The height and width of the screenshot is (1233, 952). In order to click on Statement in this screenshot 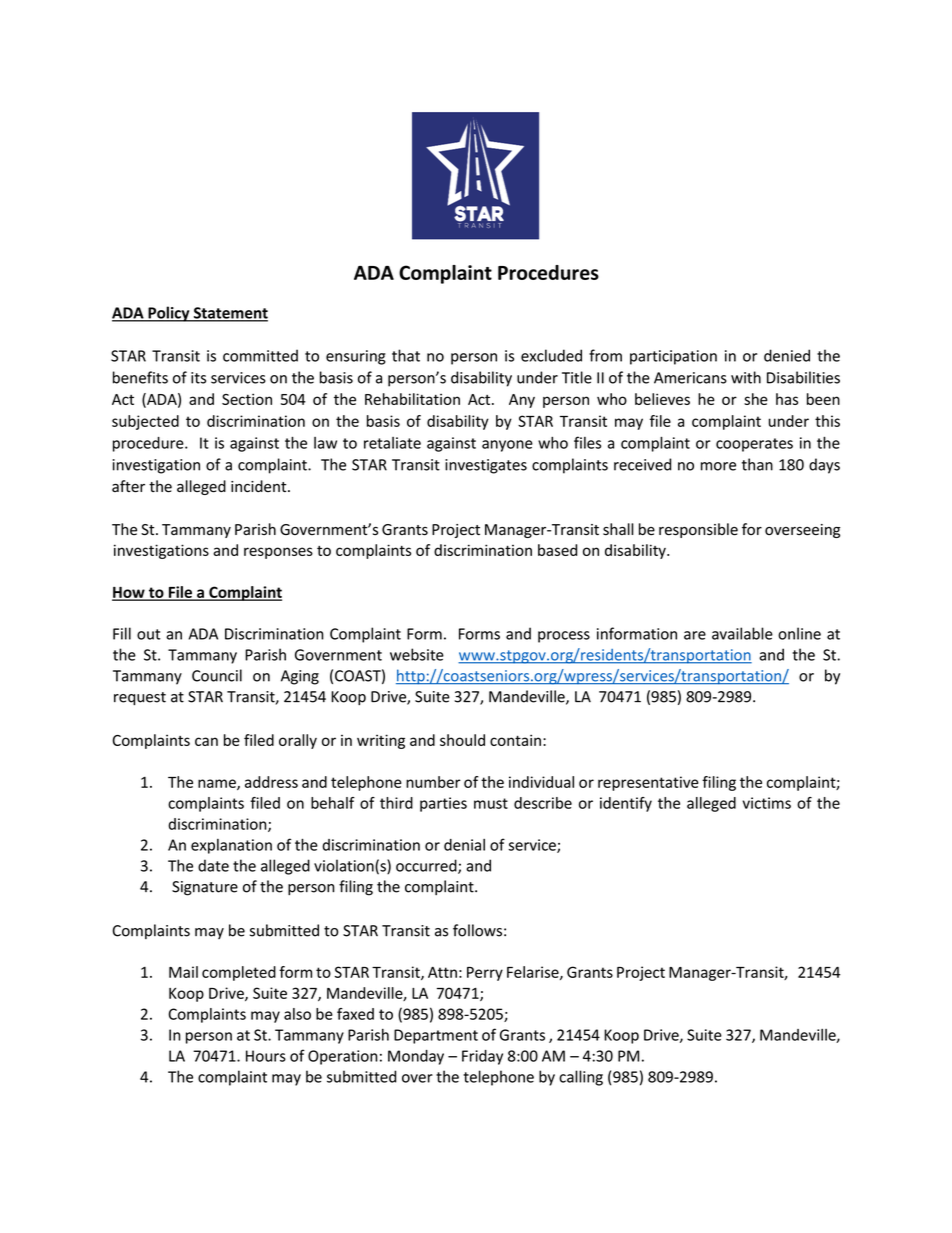, I will do `click(229, 314)`.
